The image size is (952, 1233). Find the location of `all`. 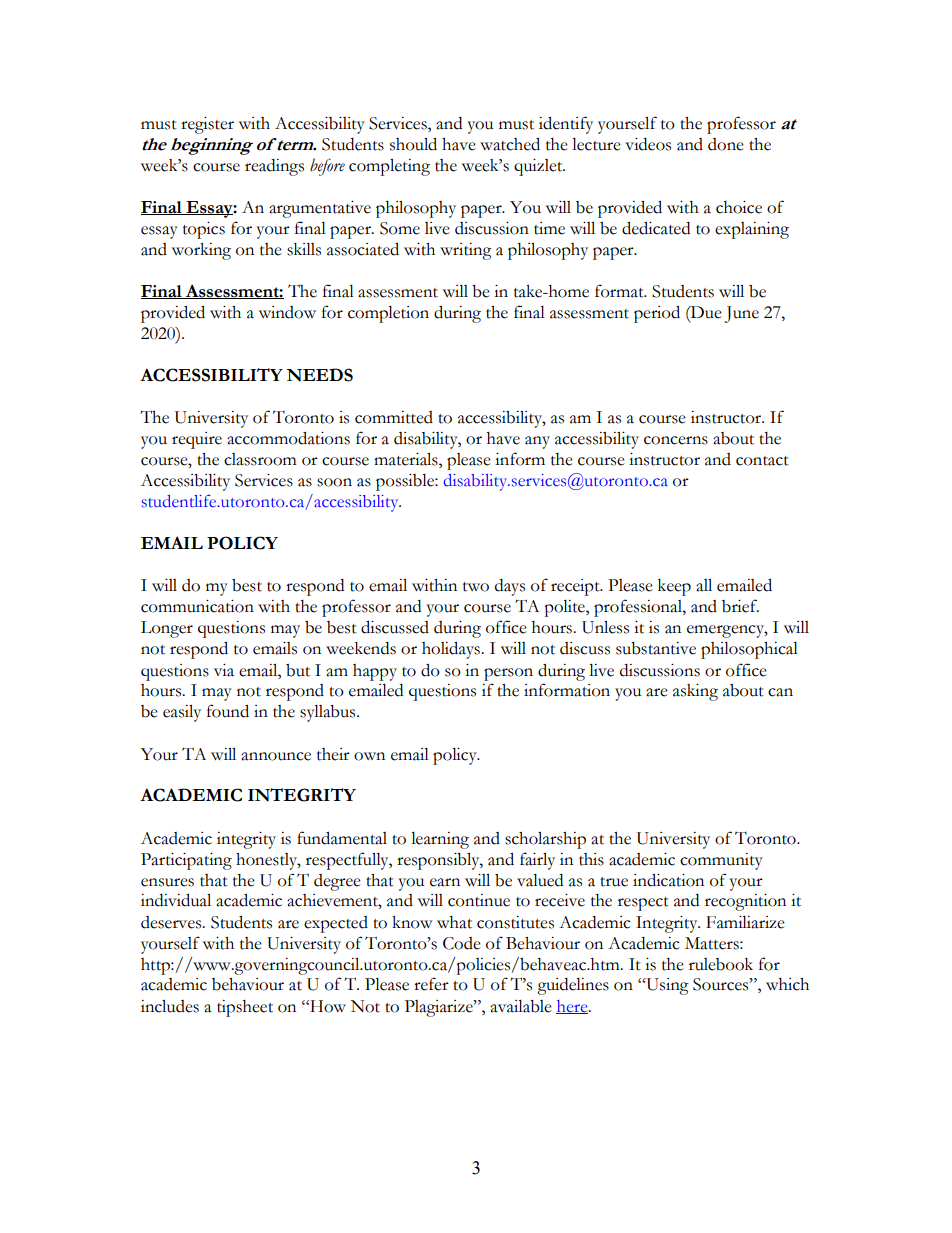

all is located at coordinates (704, 585).
